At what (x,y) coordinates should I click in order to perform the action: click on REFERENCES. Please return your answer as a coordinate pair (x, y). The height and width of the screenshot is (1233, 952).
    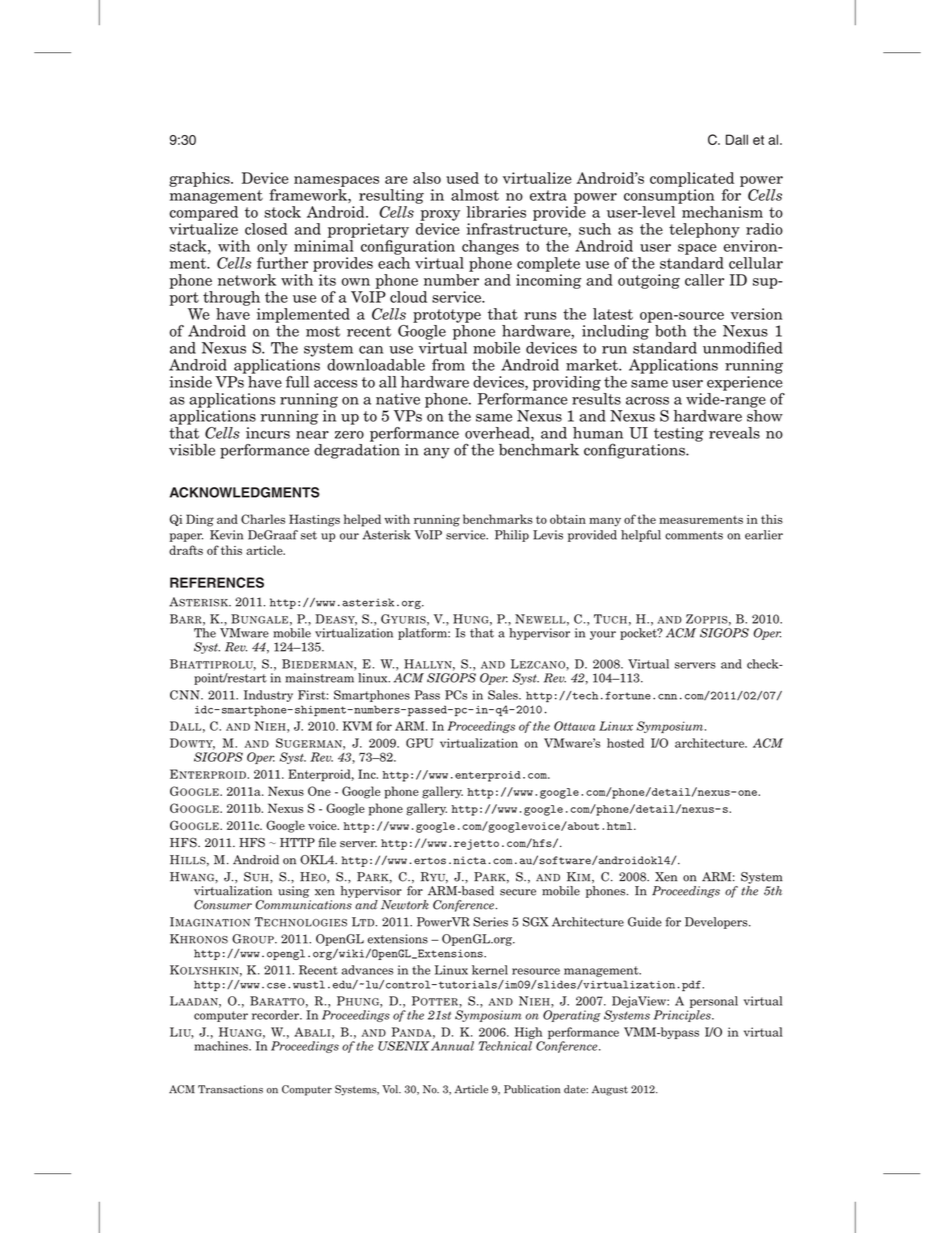
    Looking at the image, I should click on (217, 582).
